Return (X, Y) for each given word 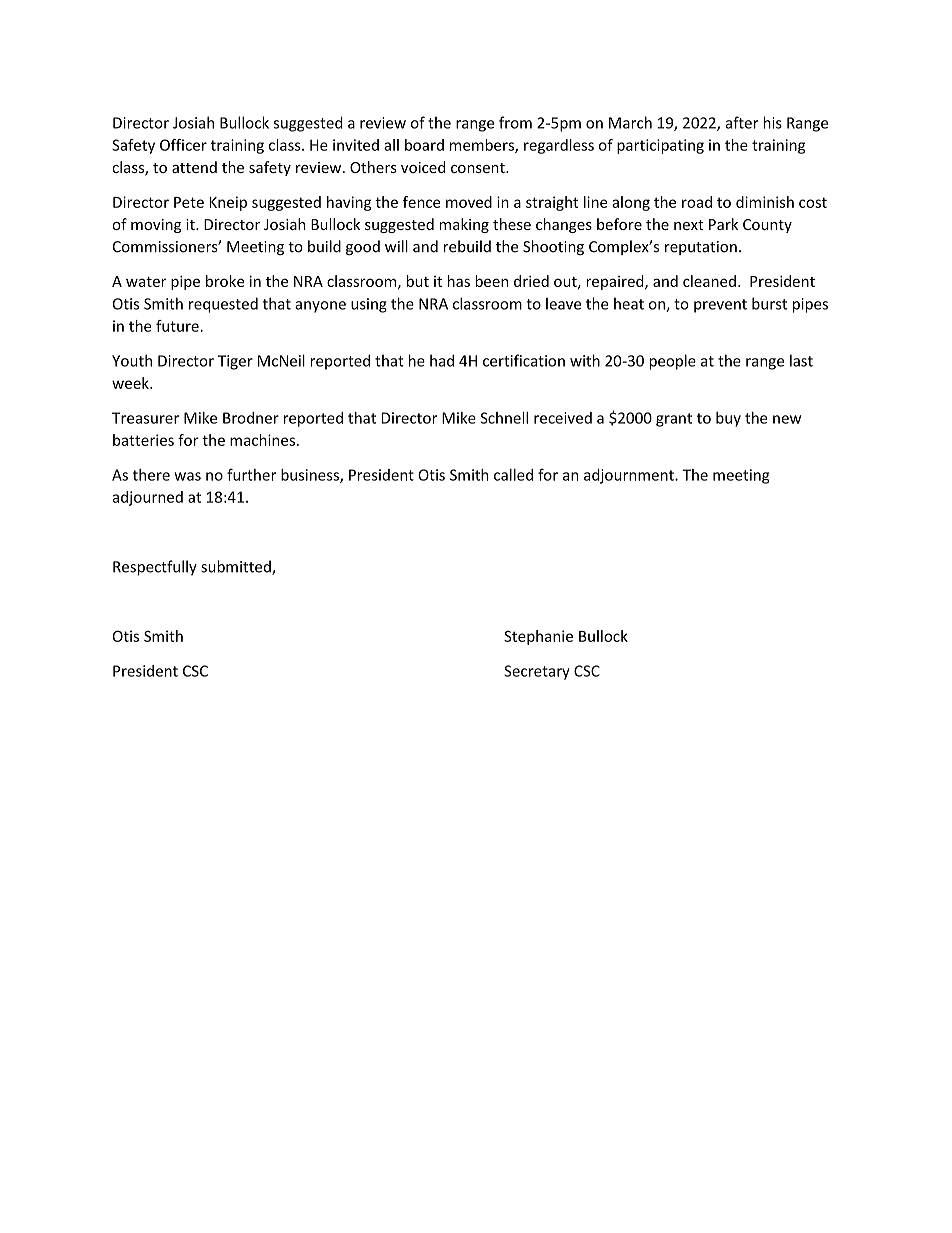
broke (225, 281)
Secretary (537, 672)
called (513, 475)
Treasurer (145, 418)
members (483, 146)
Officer (183, 145)
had (442, 360)
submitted (237, 567)
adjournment (630, 476)
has (459, 281)
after (742, 122)
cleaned (709, 281)
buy (728, 419)
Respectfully (155, 568)
